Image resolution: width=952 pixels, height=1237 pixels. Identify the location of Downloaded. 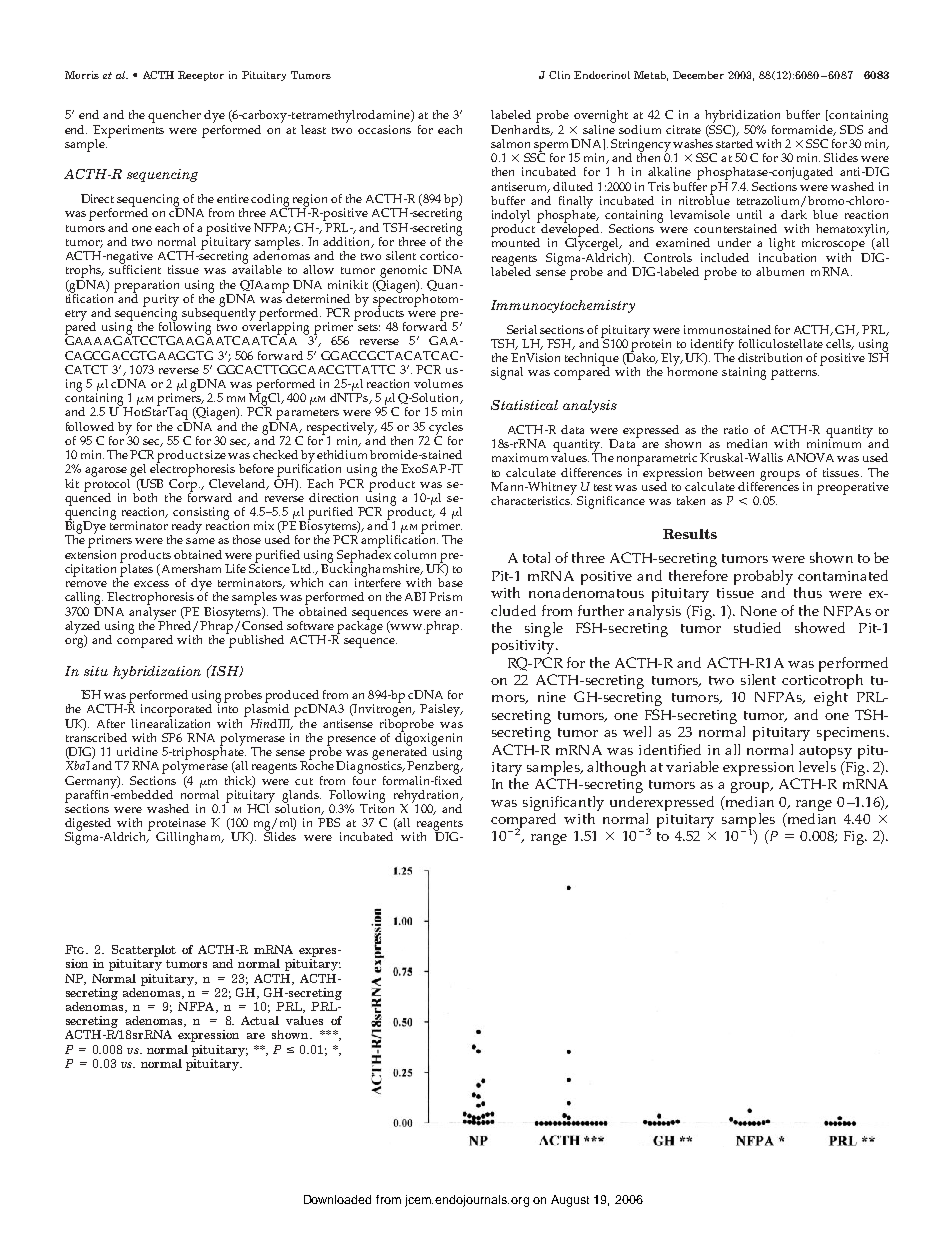
(337, 1199).
